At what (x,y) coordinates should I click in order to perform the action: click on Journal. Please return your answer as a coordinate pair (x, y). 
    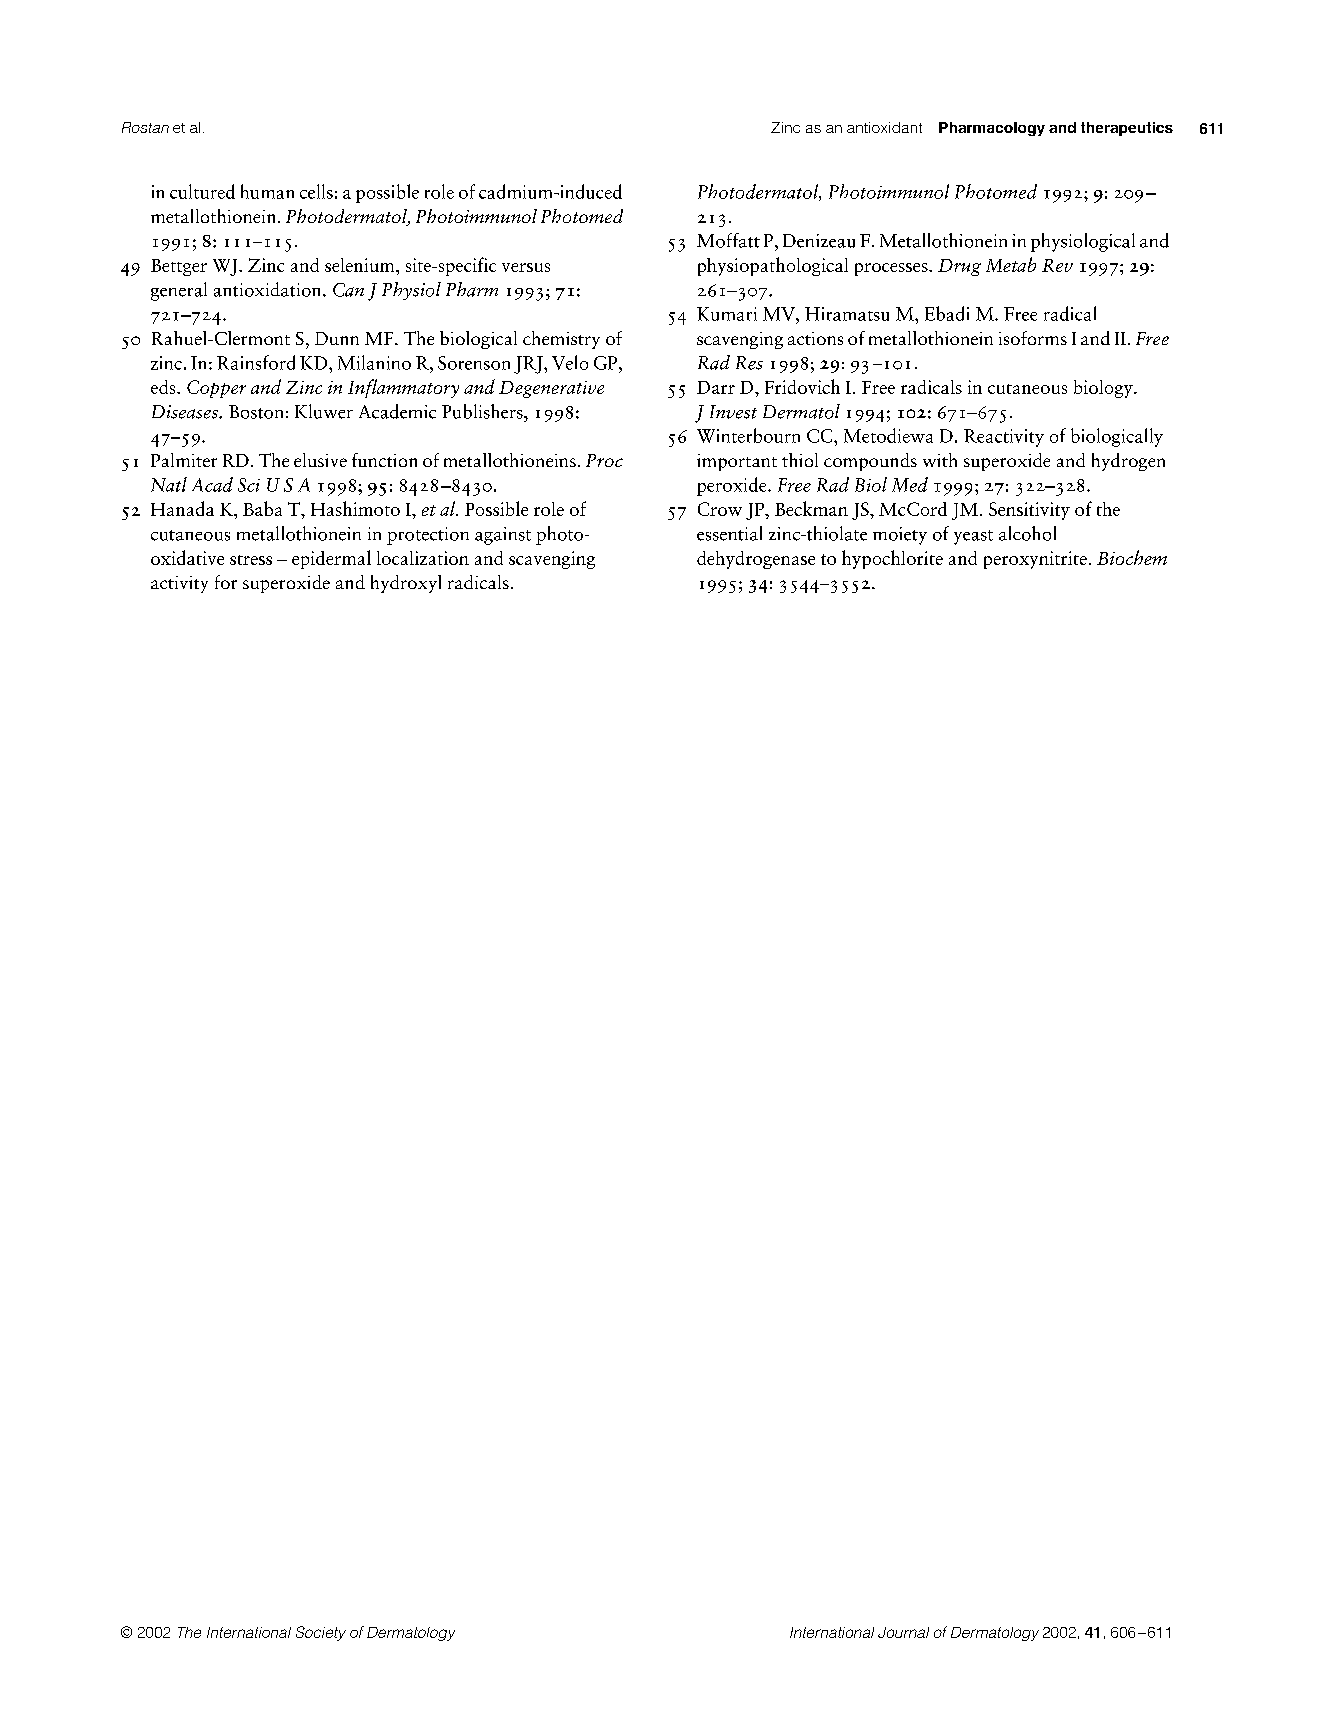
    Looking at the image, I should click on (903, 1632).
